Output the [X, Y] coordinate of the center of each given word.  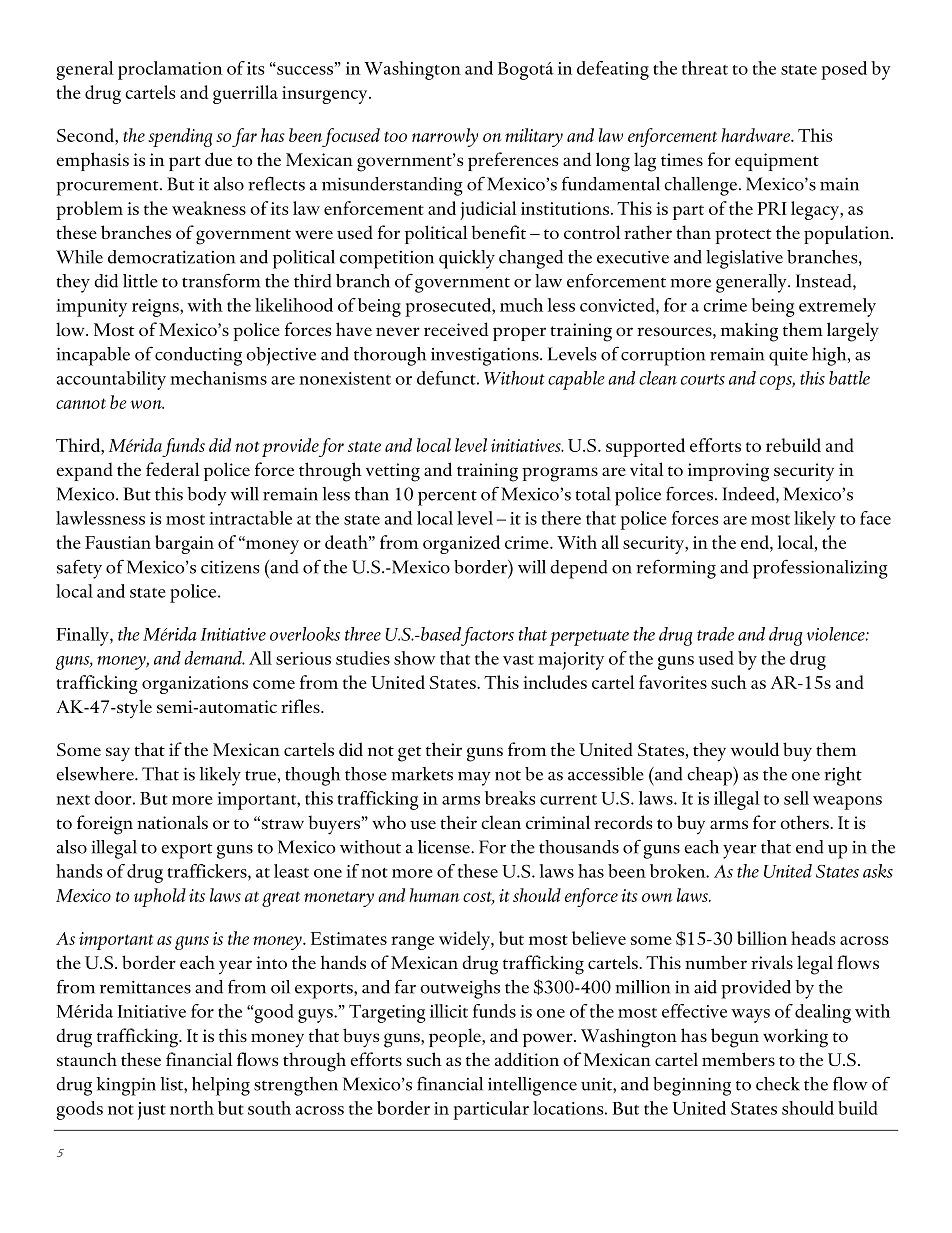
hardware [756, 135]
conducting [198, 356]
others [805, 822]
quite [788, 357]
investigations [486, 356]
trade [715, 634]
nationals [172, 822]
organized [461, 544]
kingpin [126, 1086]
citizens [230, 567]
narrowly [445, 137]
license [445, 847]
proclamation [170, 70]
